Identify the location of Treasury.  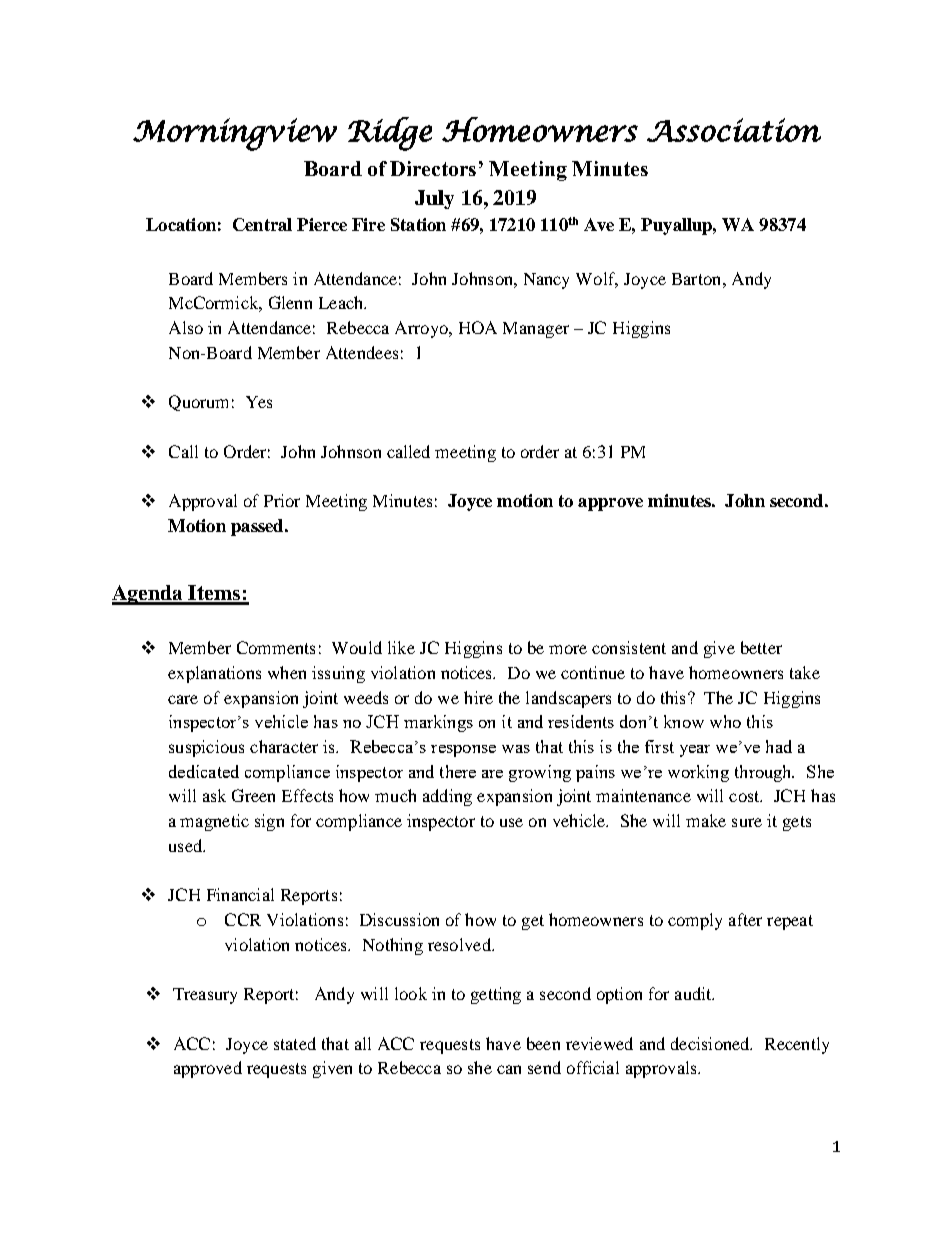
(205, 996).
